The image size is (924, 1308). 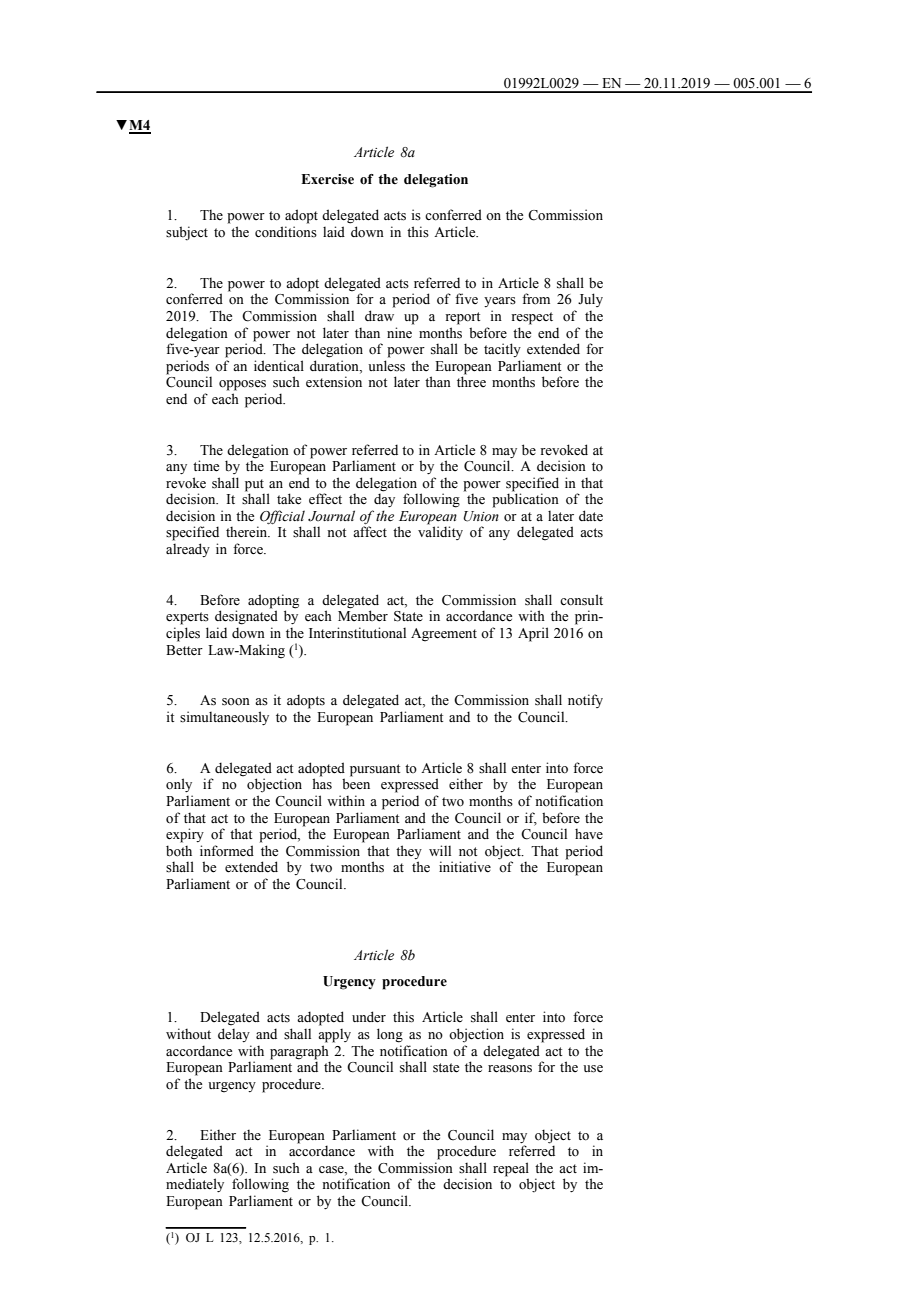 I want to click on delay, so click(x=234, y=1035).
